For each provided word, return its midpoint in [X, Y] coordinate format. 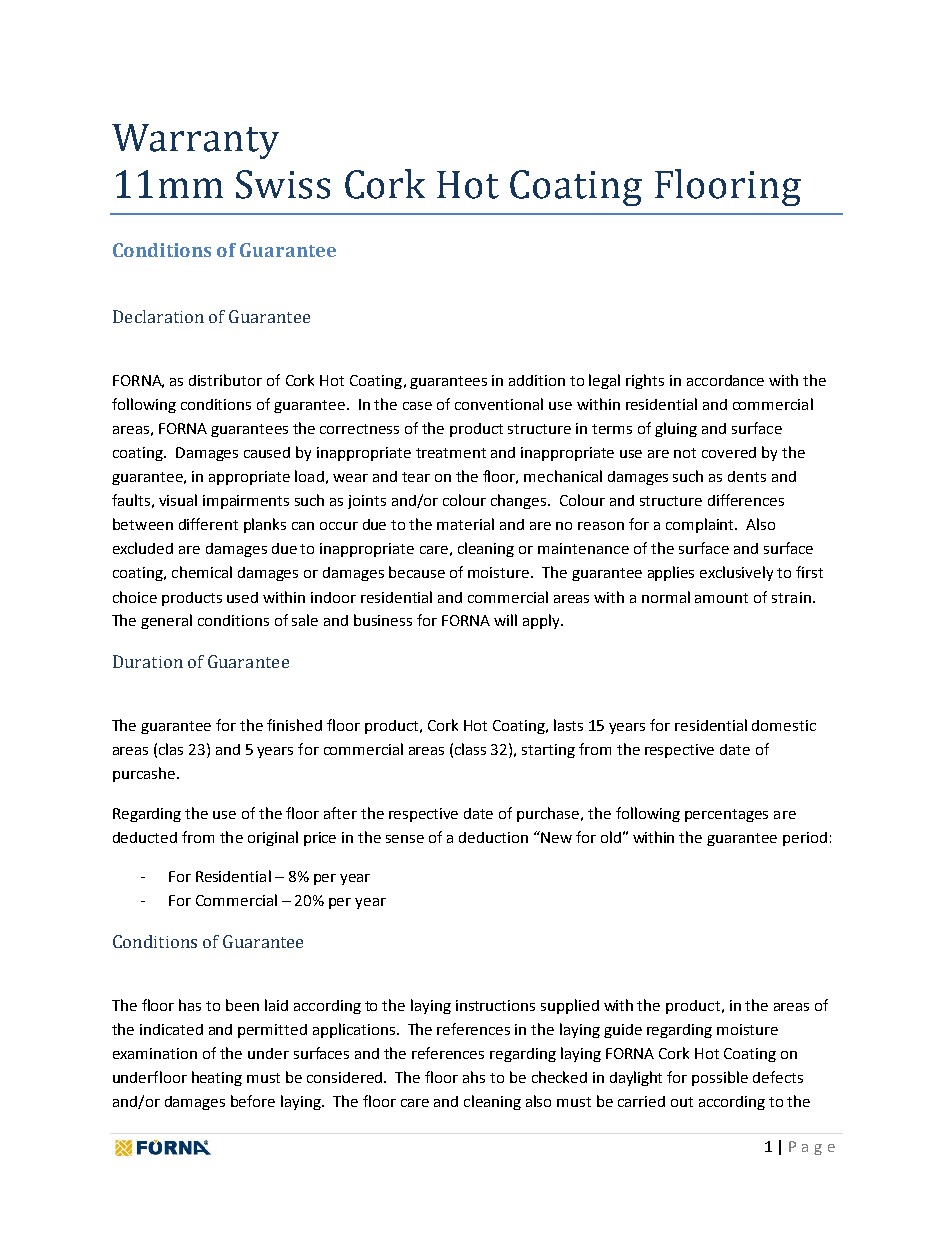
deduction [493, 837]
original [273, 838]
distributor [225, 380]
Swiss [283, 184]
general [166, 621]
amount [721, 598]
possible [720, 1078]
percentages [726, 815]
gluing [676, 429]
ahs [474, 1077]
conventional [499, 404]
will [505, 620]
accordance [725, 380]
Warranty [195, 141]
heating [217, 1078]
